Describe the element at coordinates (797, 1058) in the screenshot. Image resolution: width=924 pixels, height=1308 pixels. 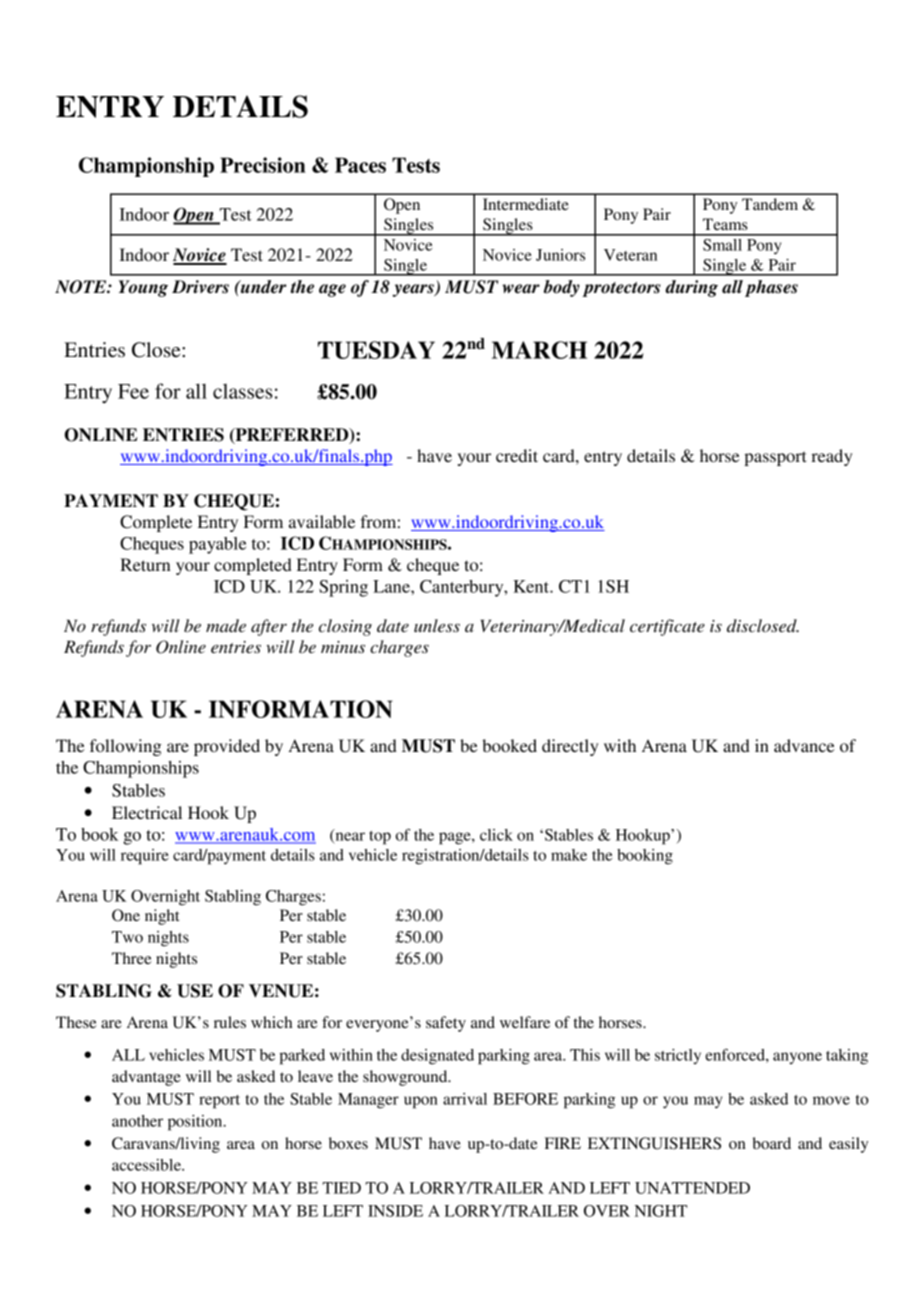
I see `anyone` at that location.
